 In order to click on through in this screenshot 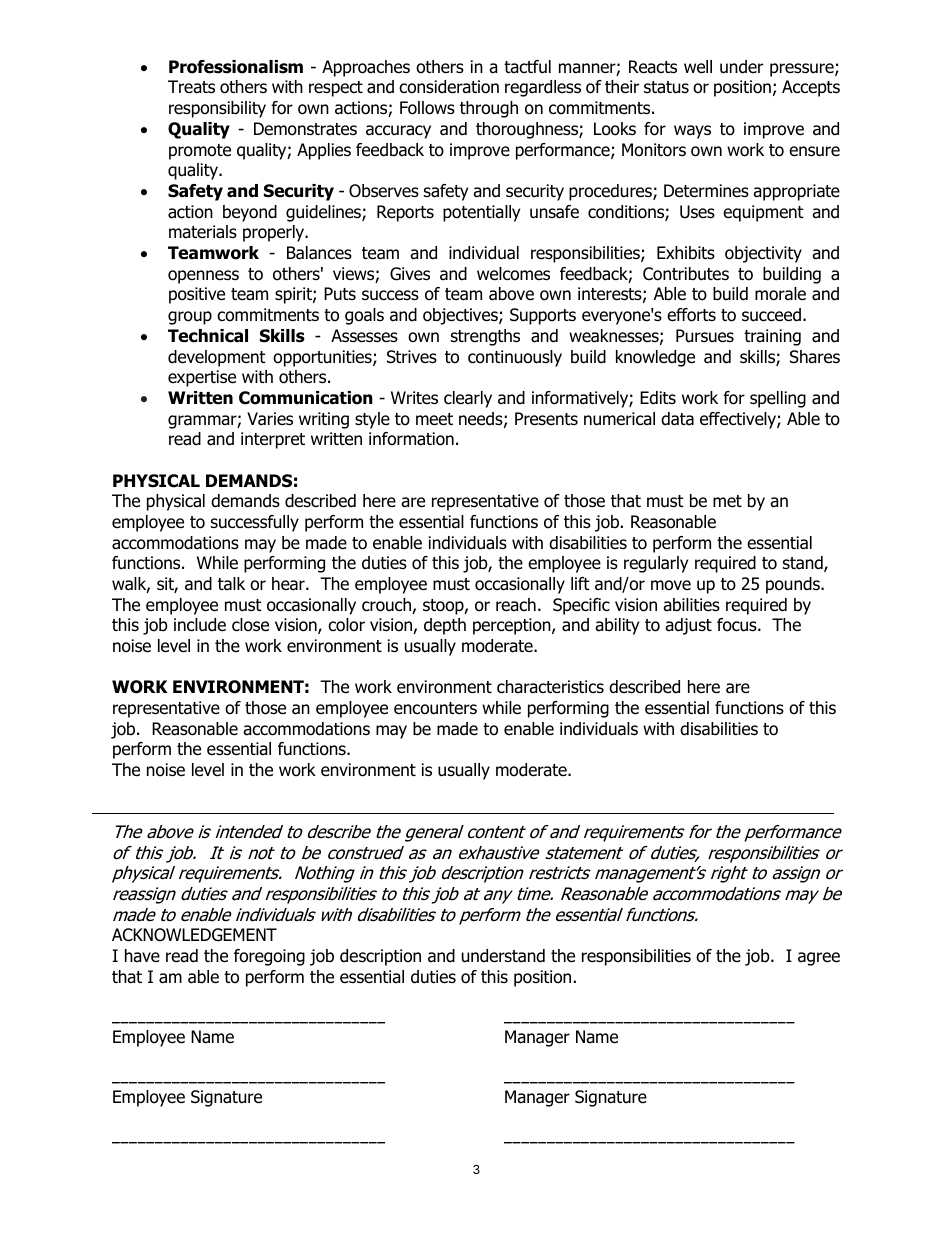, I will do `click(489, 109)`.
